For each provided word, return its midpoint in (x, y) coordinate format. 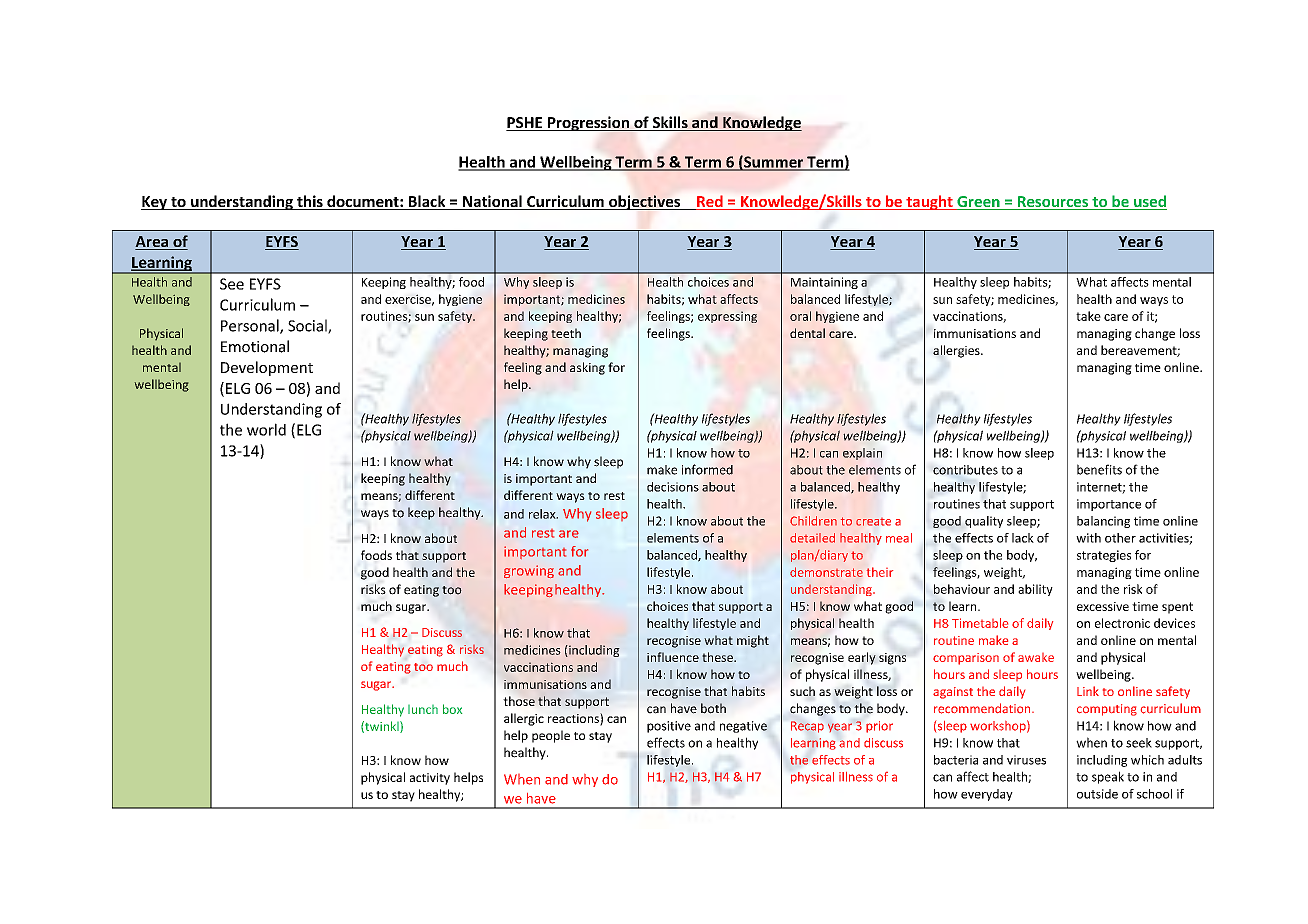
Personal (251, 326)
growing (529, 571)
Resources (1053, 203)
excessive (1103, 606)
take (1088, 316)
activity (430, 779)
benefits (1099, 469)
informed (707, 469)
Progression (588, 123)
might (753, 641)
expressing (727, 317)
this (310, 202)
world (266, 429)
